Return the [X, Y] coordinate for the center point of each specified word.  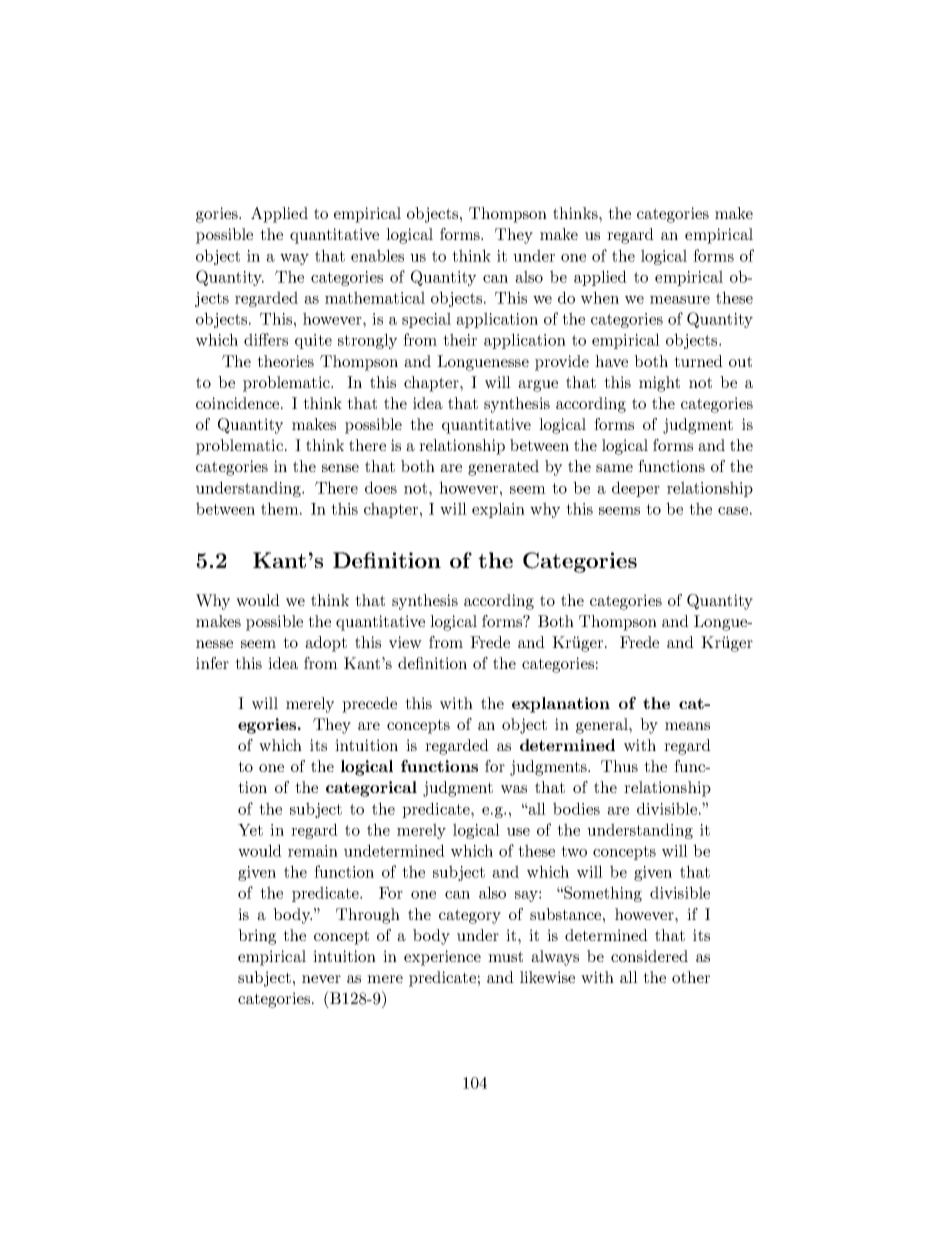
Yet [250, 830]
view [405, 642]
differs [266, 339]
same [614, 468]
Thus [619, 766]
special [426, 320]
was [514, 789]
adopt [326, 644]
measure [680, 300]
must [505, 956]
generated [503, 468]
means [687, 726]
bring [257, 937]
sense [340, 468]
